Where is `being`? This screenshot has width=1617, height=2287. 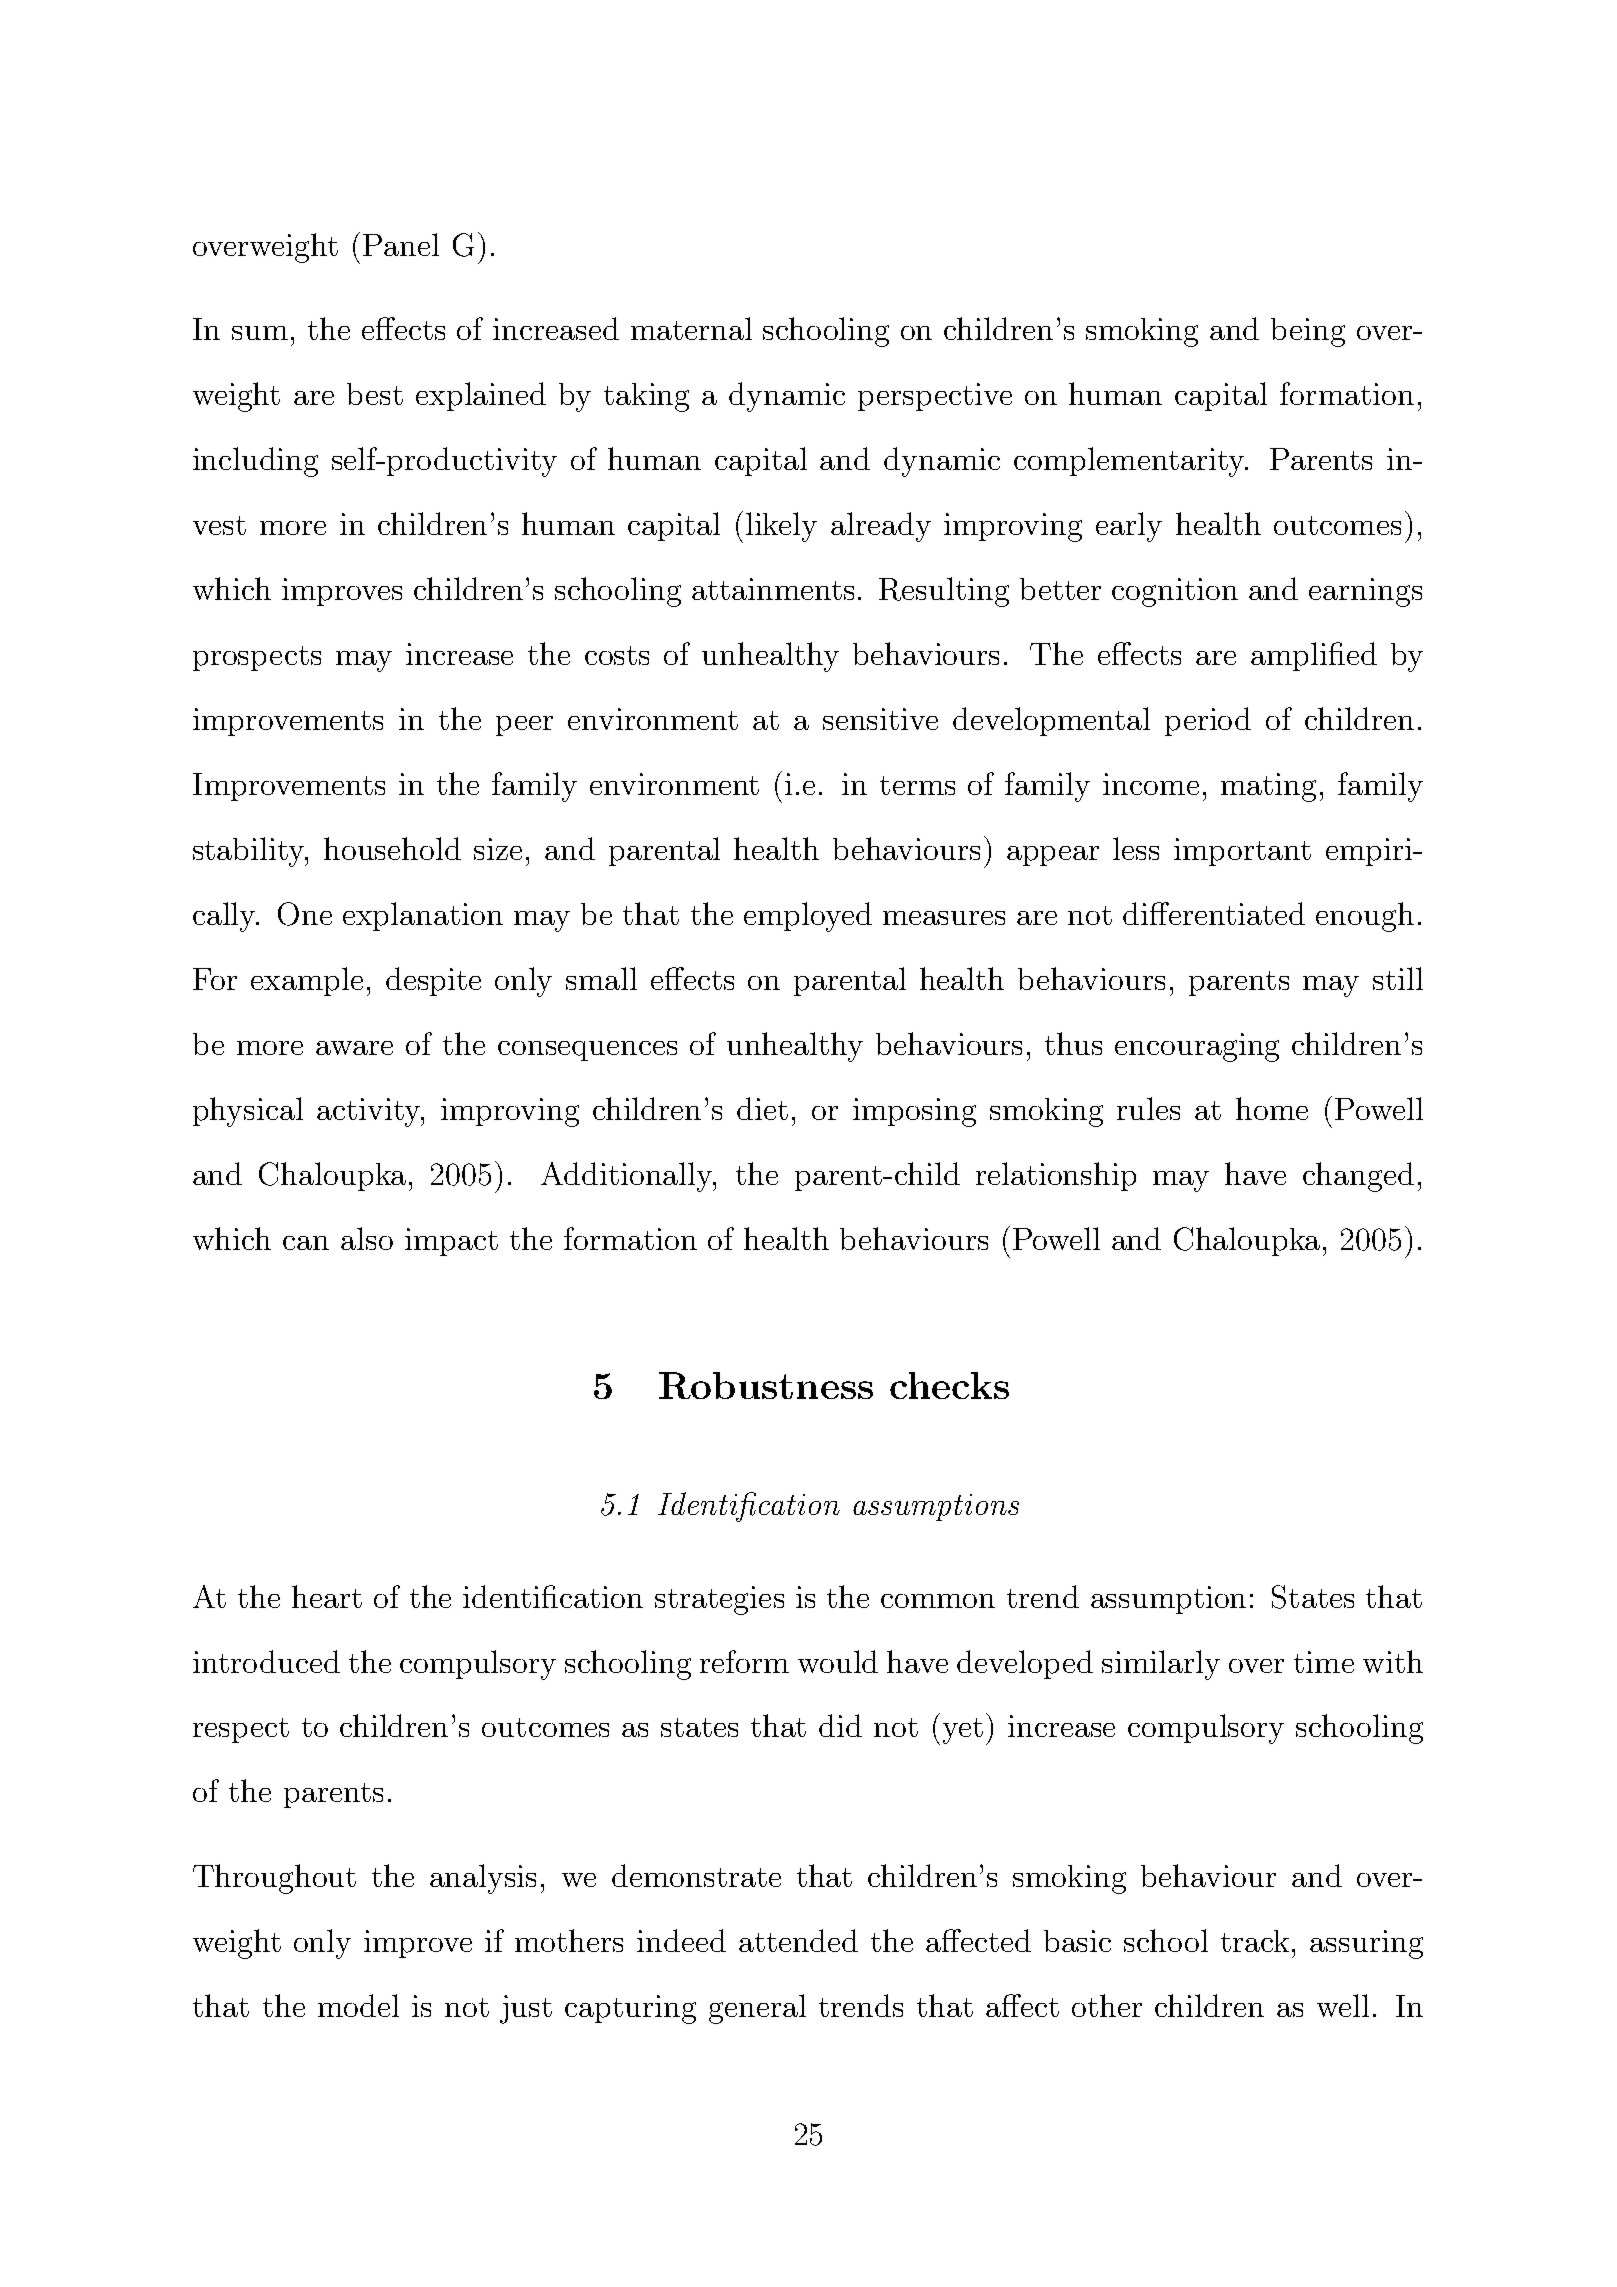
being is located at coordinates (1308, 332).
